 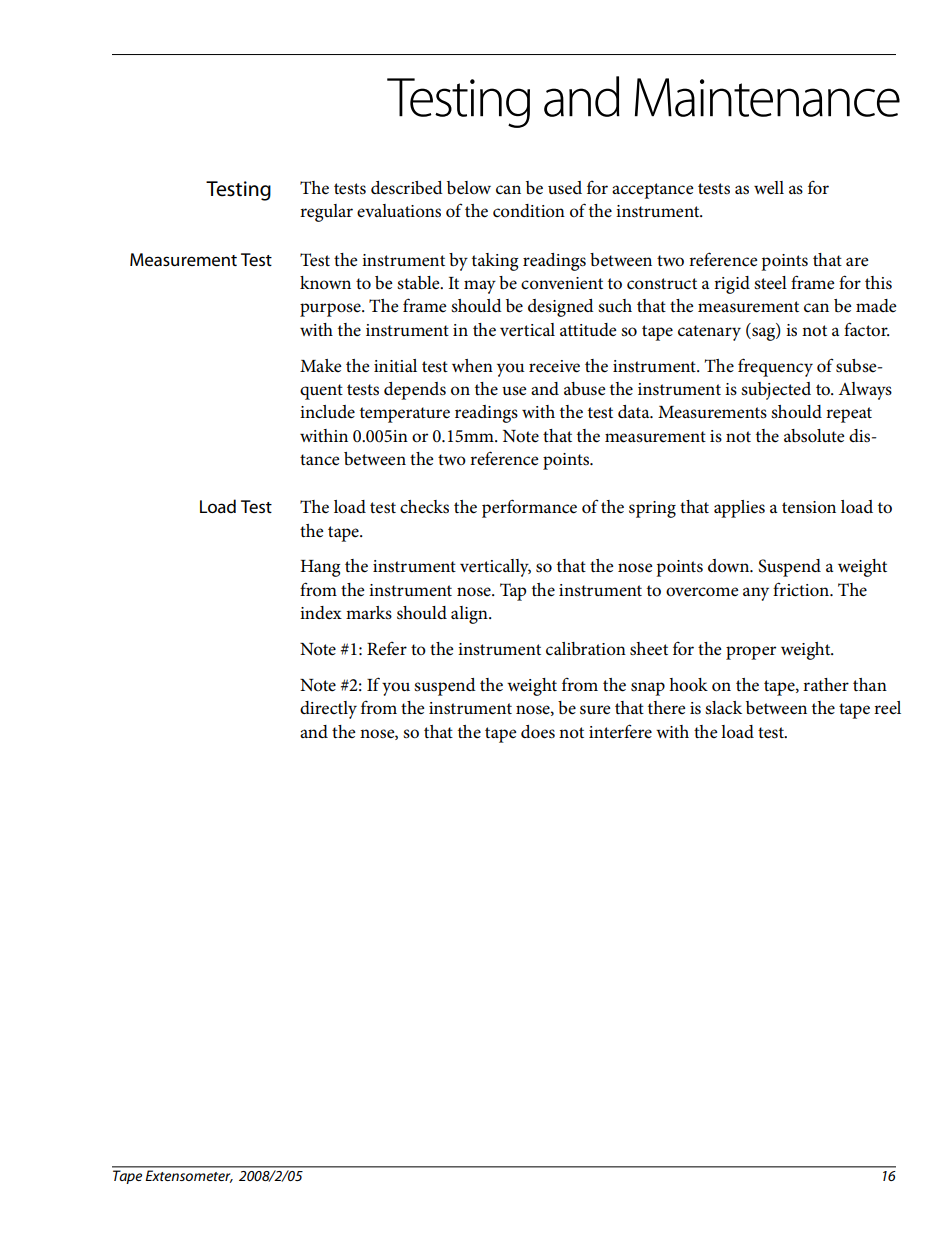 I want to click on used, so click(x=565, y=188).
